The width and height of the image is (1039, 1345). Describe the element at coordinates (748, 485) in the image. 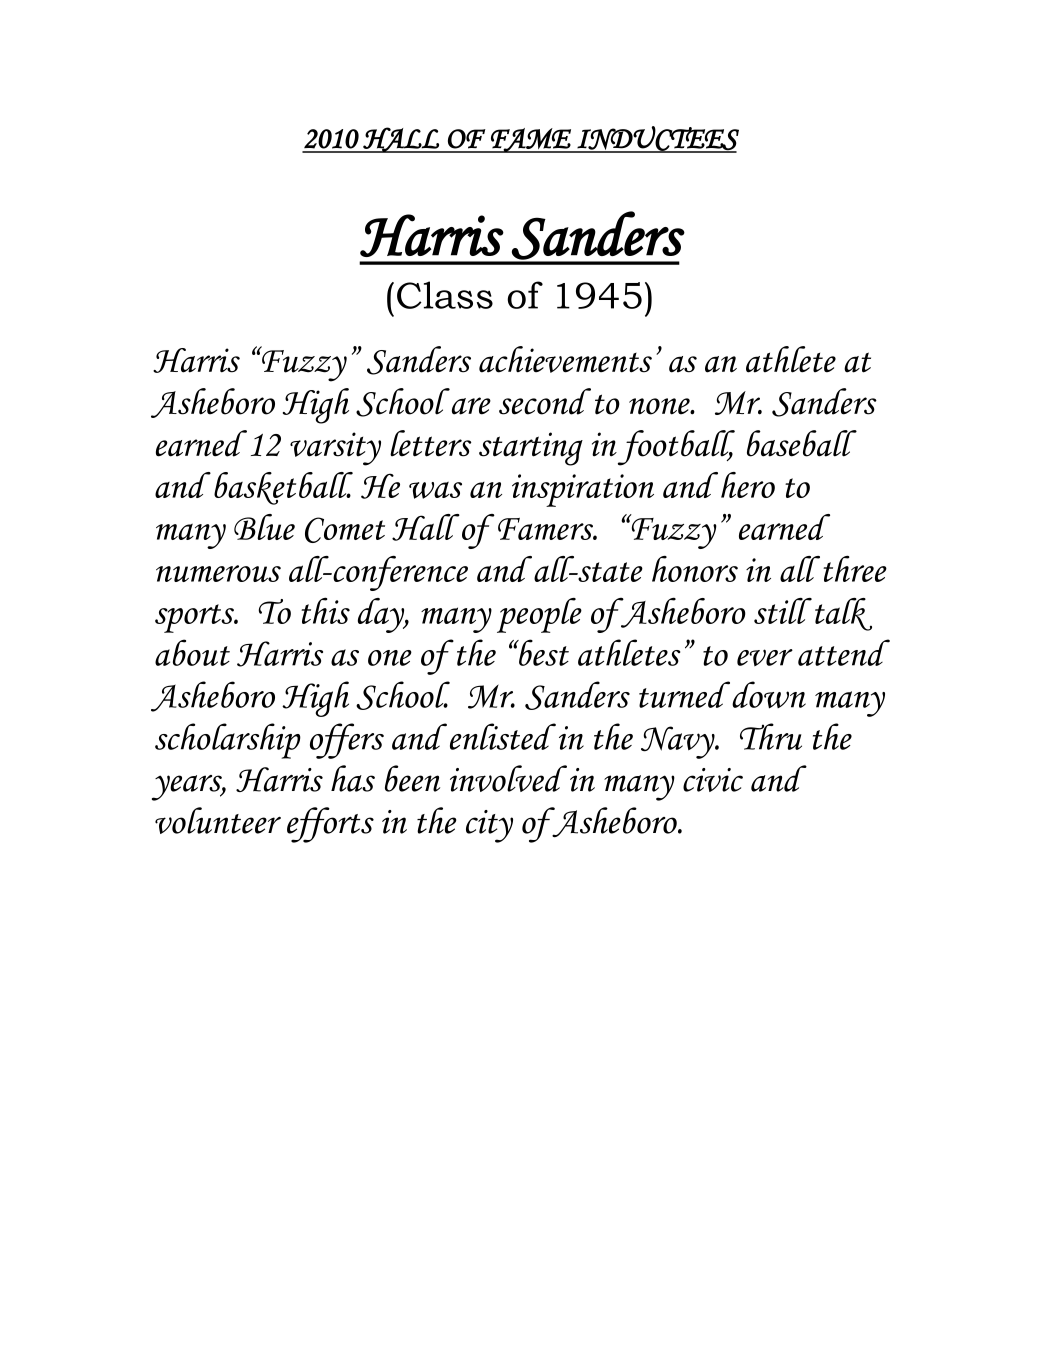

I see `hero` at that location.
